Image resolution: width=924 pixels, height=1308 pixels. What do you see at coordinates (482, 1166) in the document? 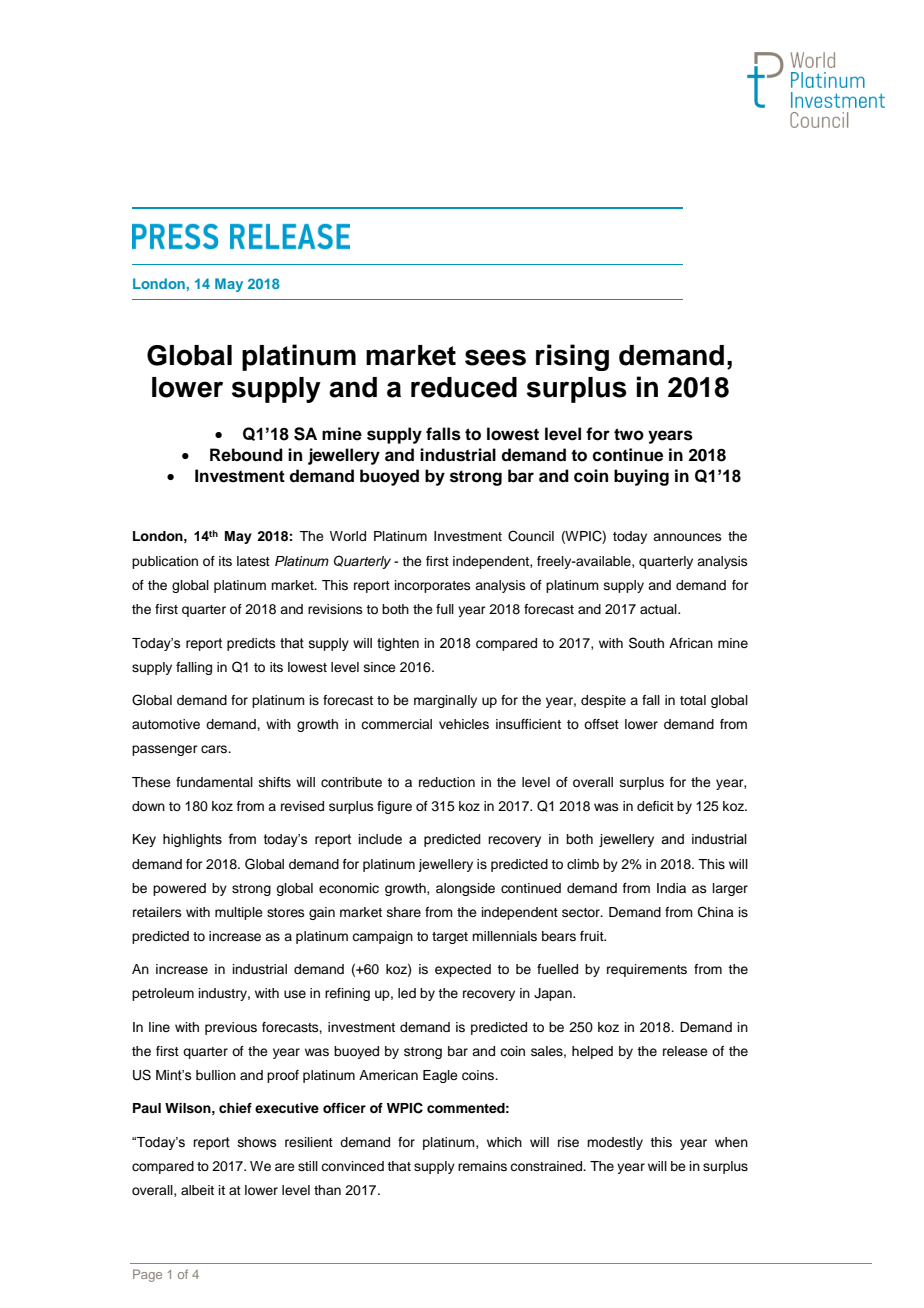
I see `remains` at bounding box center [482, 1166].
